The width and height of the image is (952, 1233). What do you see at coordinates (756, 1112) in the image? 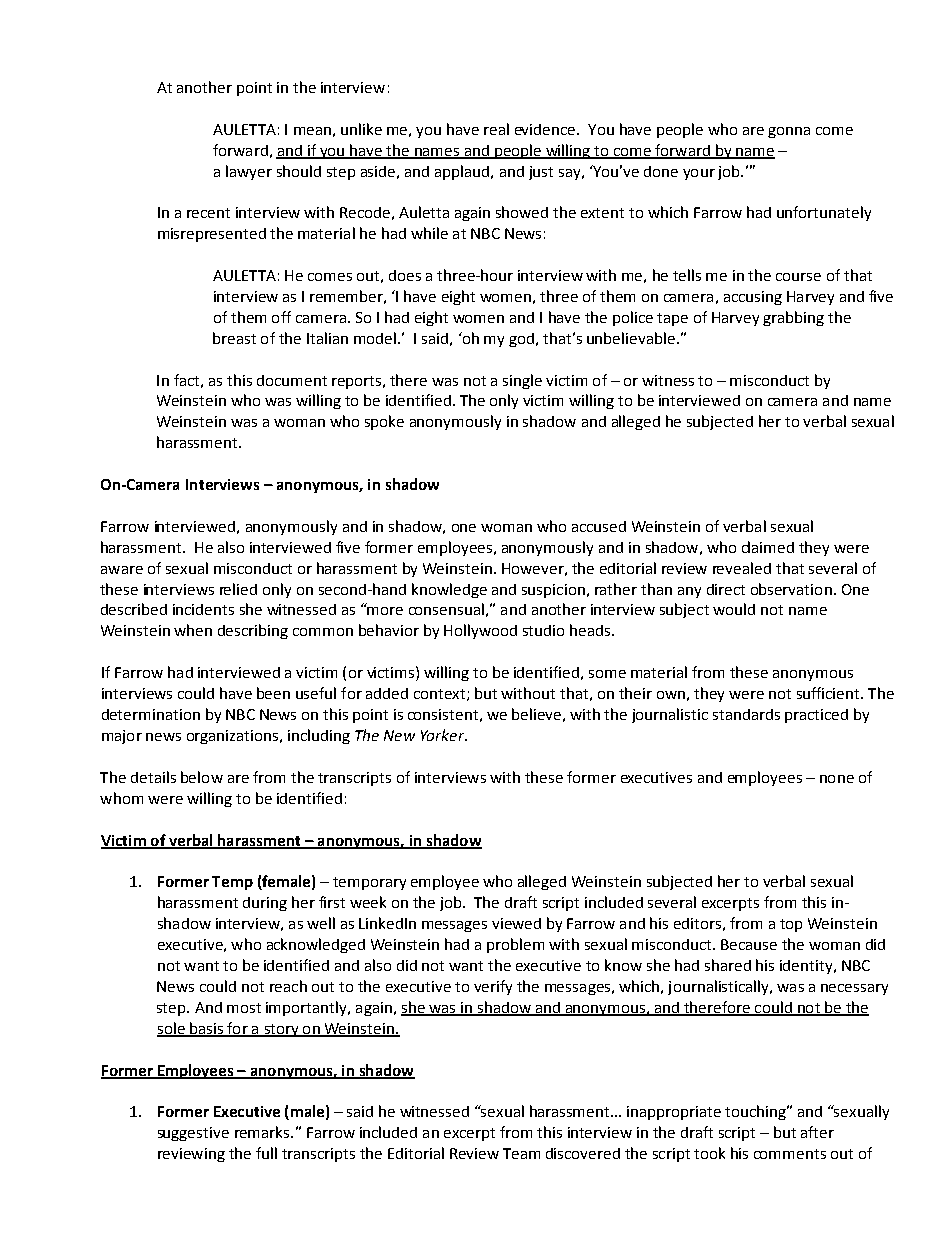
I see `touching` at bounding box center [756, 1112].
